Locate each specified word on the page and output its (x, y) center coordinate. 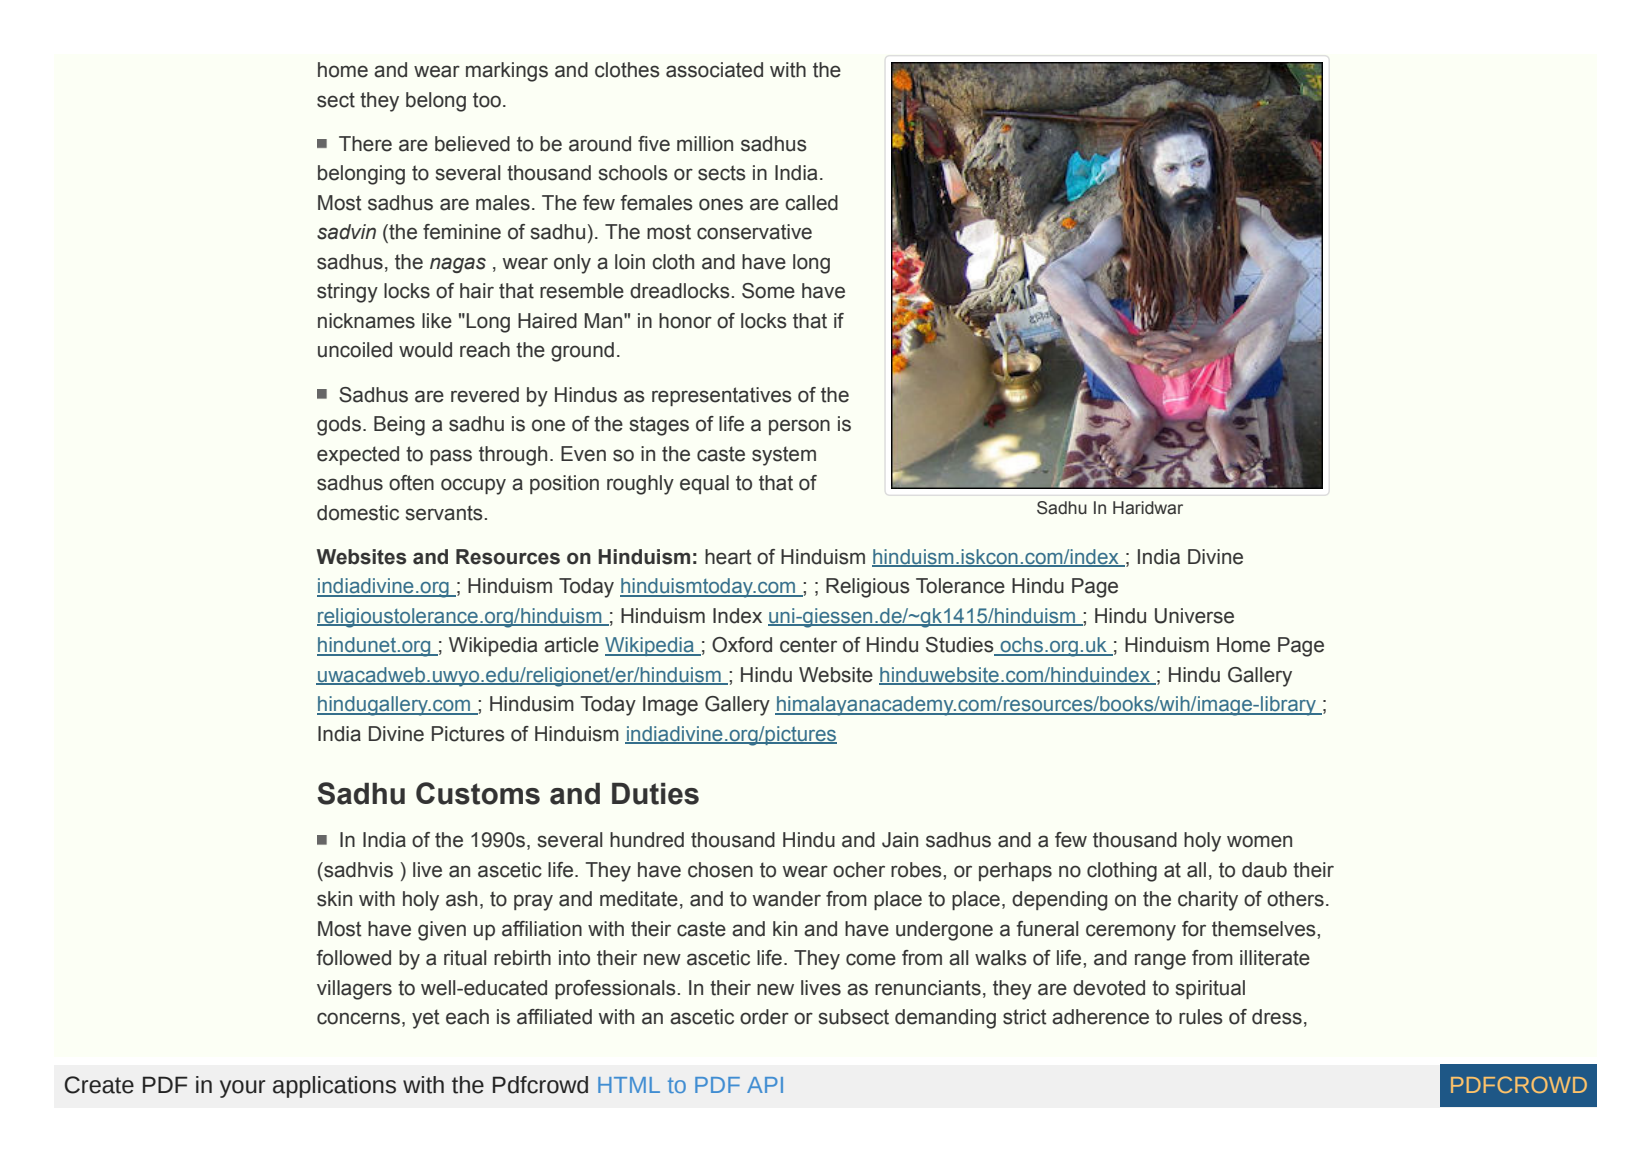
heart (728, 557)
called (811, 203)
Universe (1194, 616)
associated (714, 70)
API (765, 1085)
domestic (358, 513)
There (365, 144)
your (243, 1089)
